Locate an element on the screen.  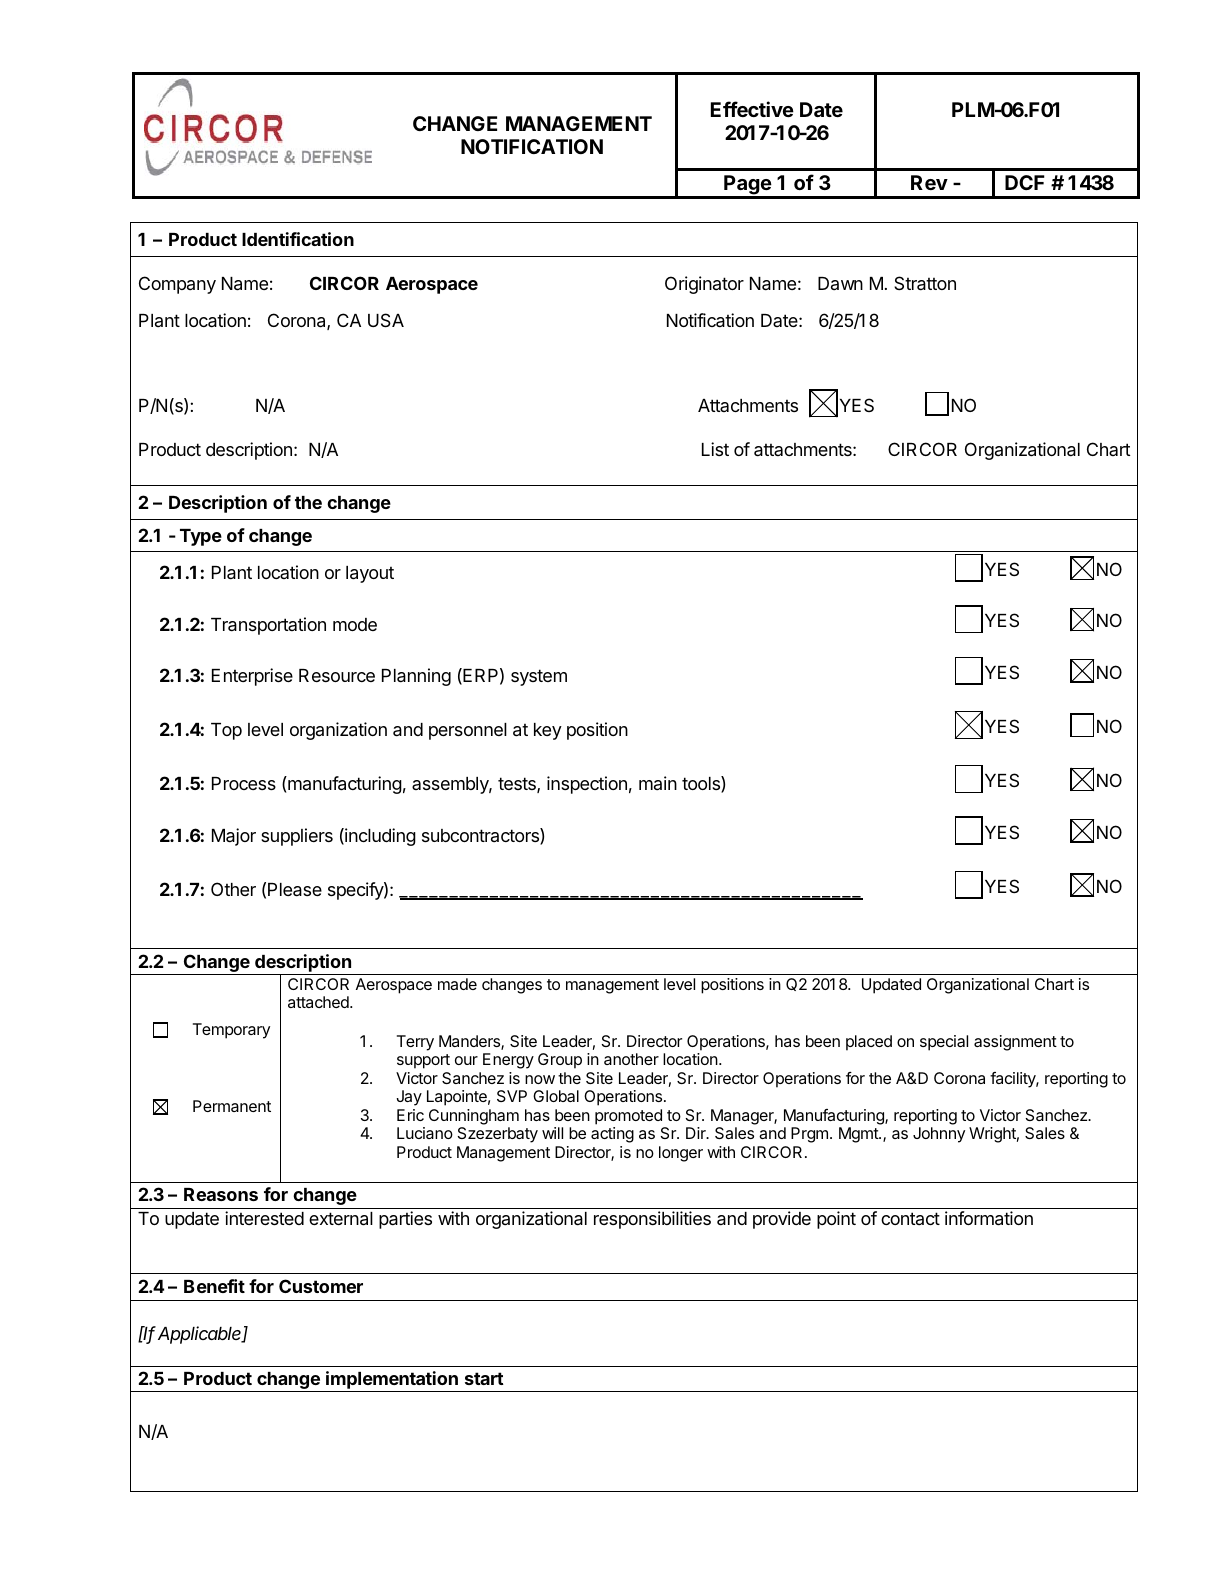
inspection is located at coordinates (587, 785).
